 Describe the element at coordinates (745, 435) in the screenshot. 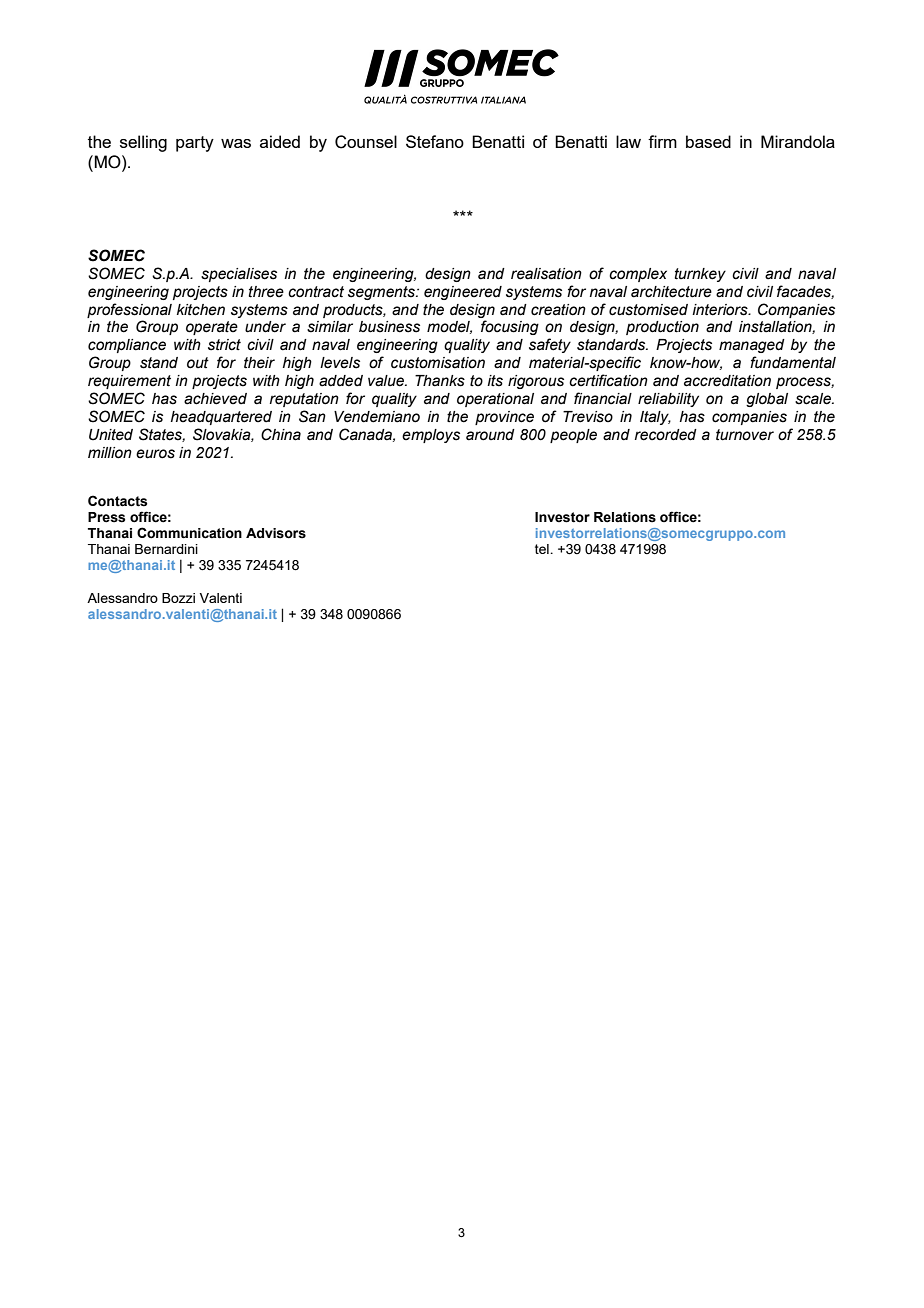

I see `turnover` at that location.
